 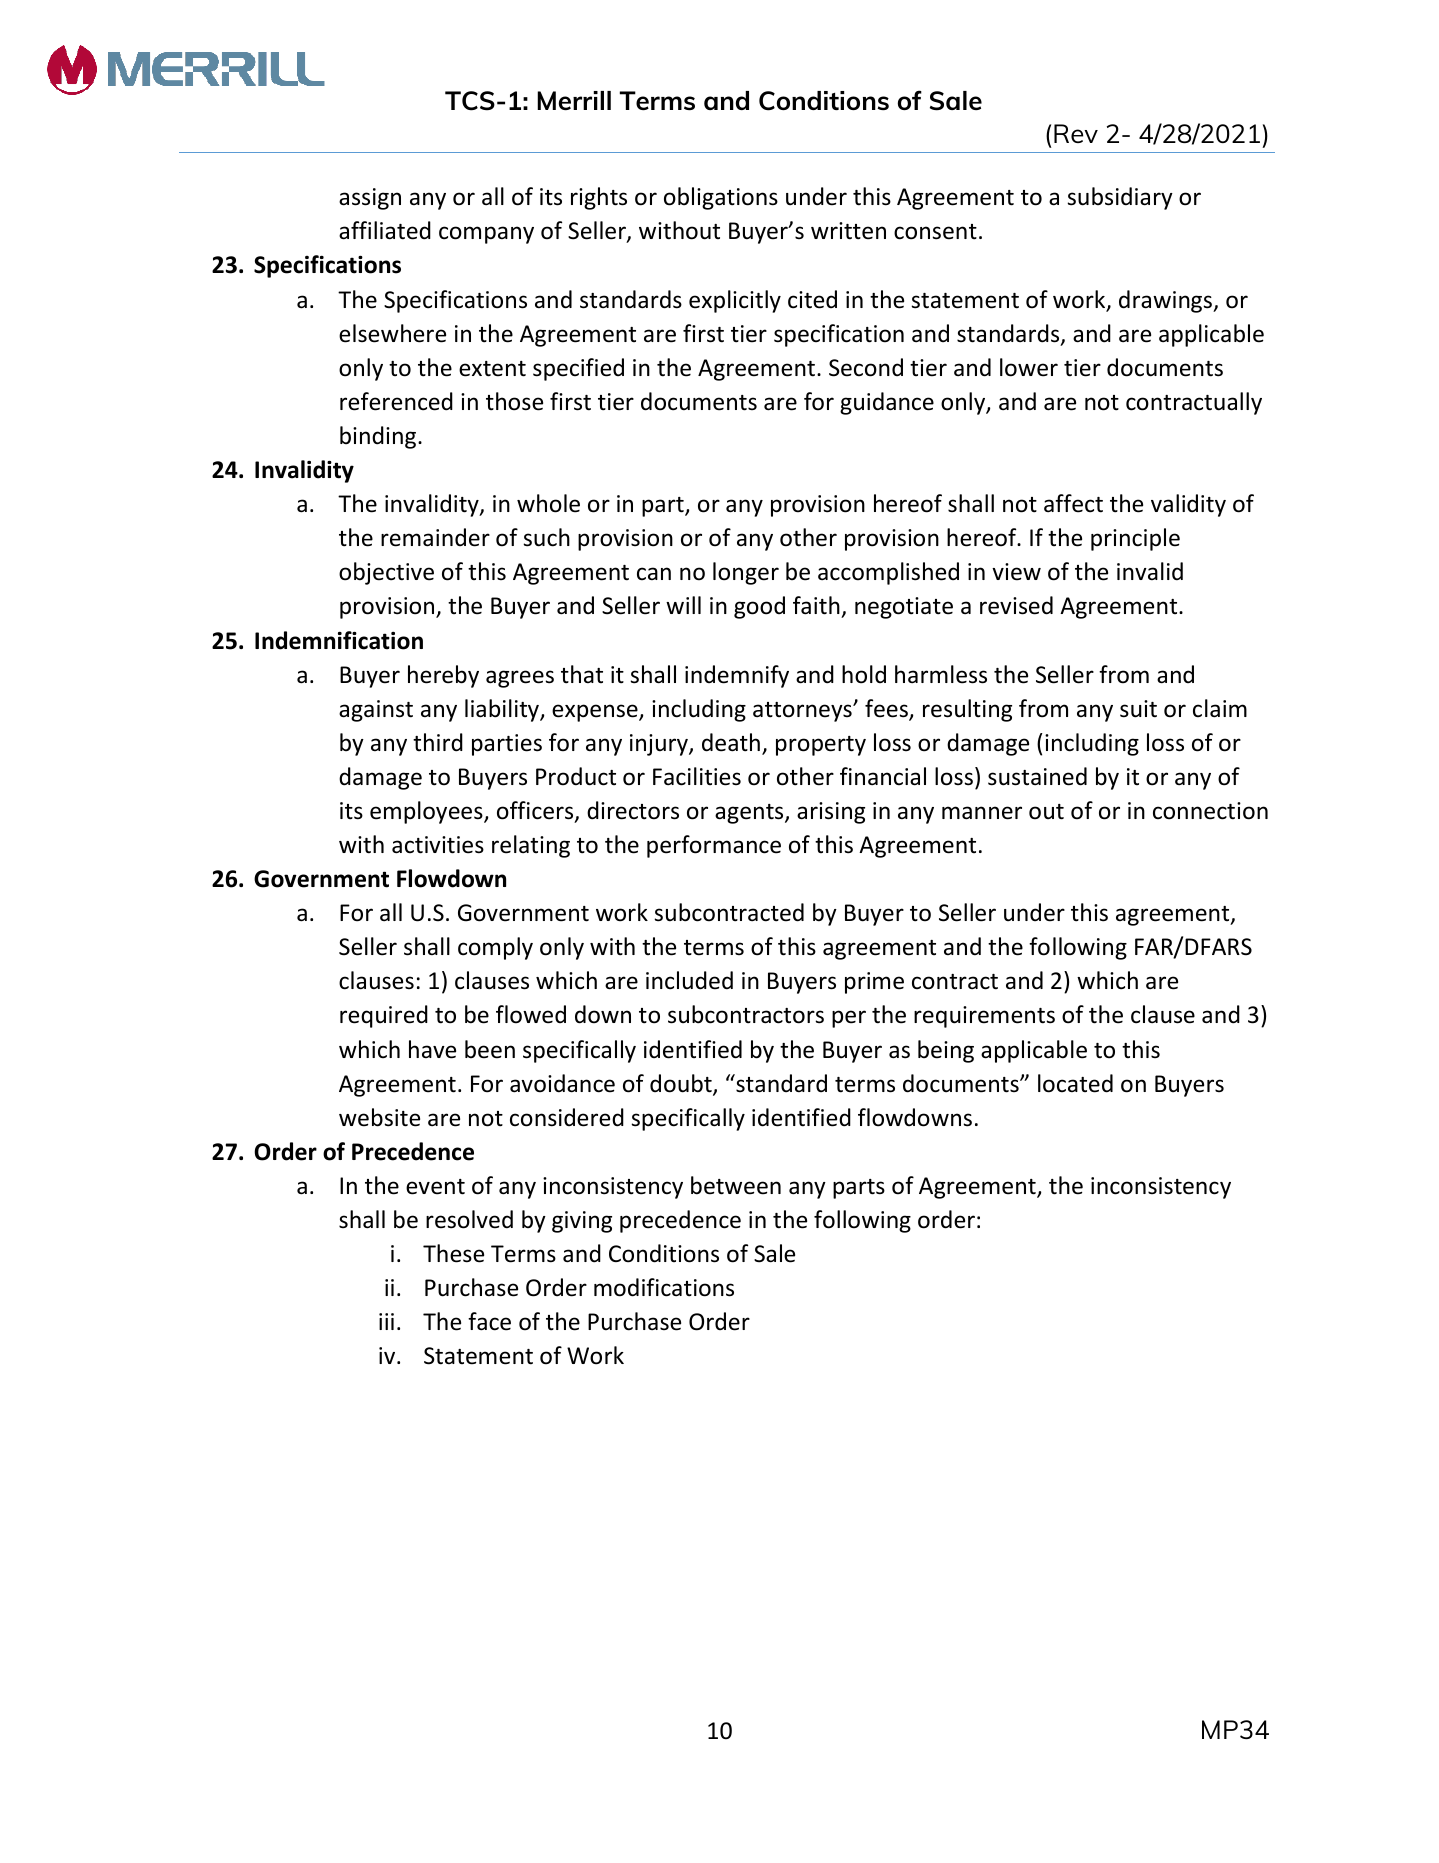 What do you see at coordinates (438, 845) in the screenshot?
I see `activities` at bounding box center [438, 845].
